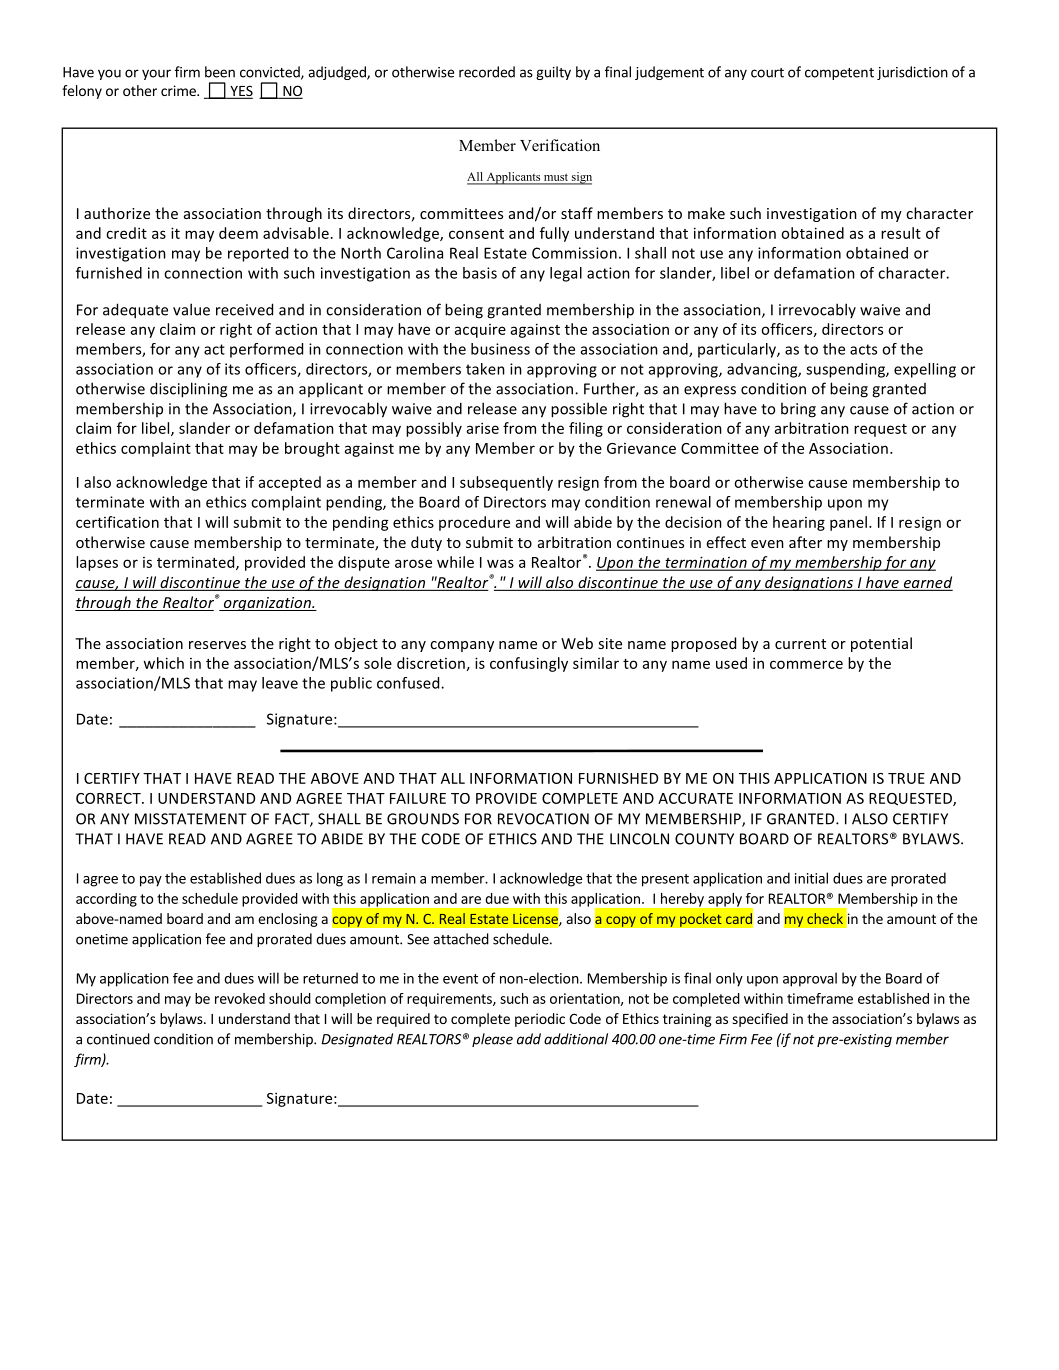  I want to click on competent, so click(839, 74).
